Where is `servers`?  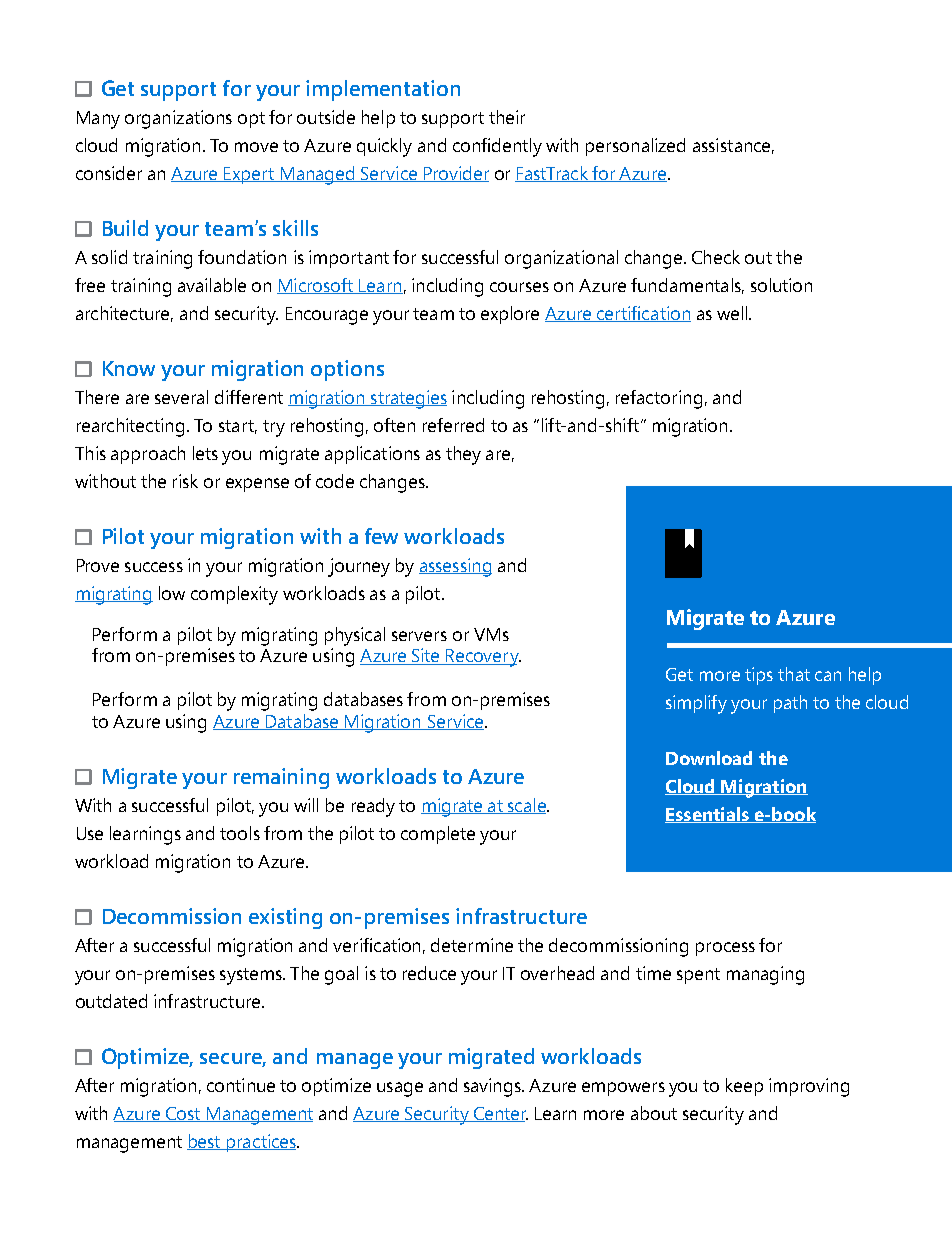 servers is located at coordinates (419, 636).
